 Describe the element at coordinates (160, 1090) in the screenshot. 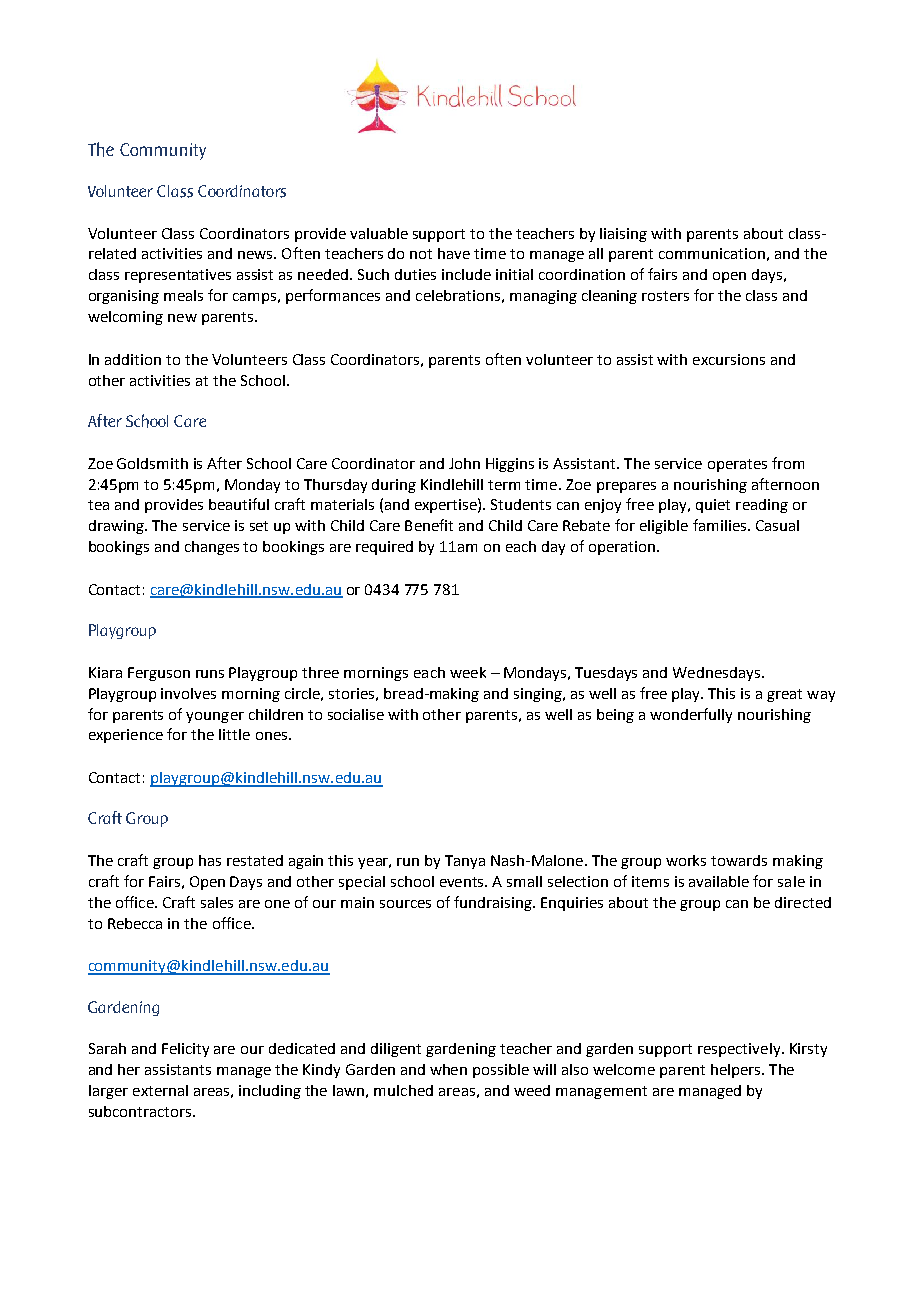

I see `external` at that location.
